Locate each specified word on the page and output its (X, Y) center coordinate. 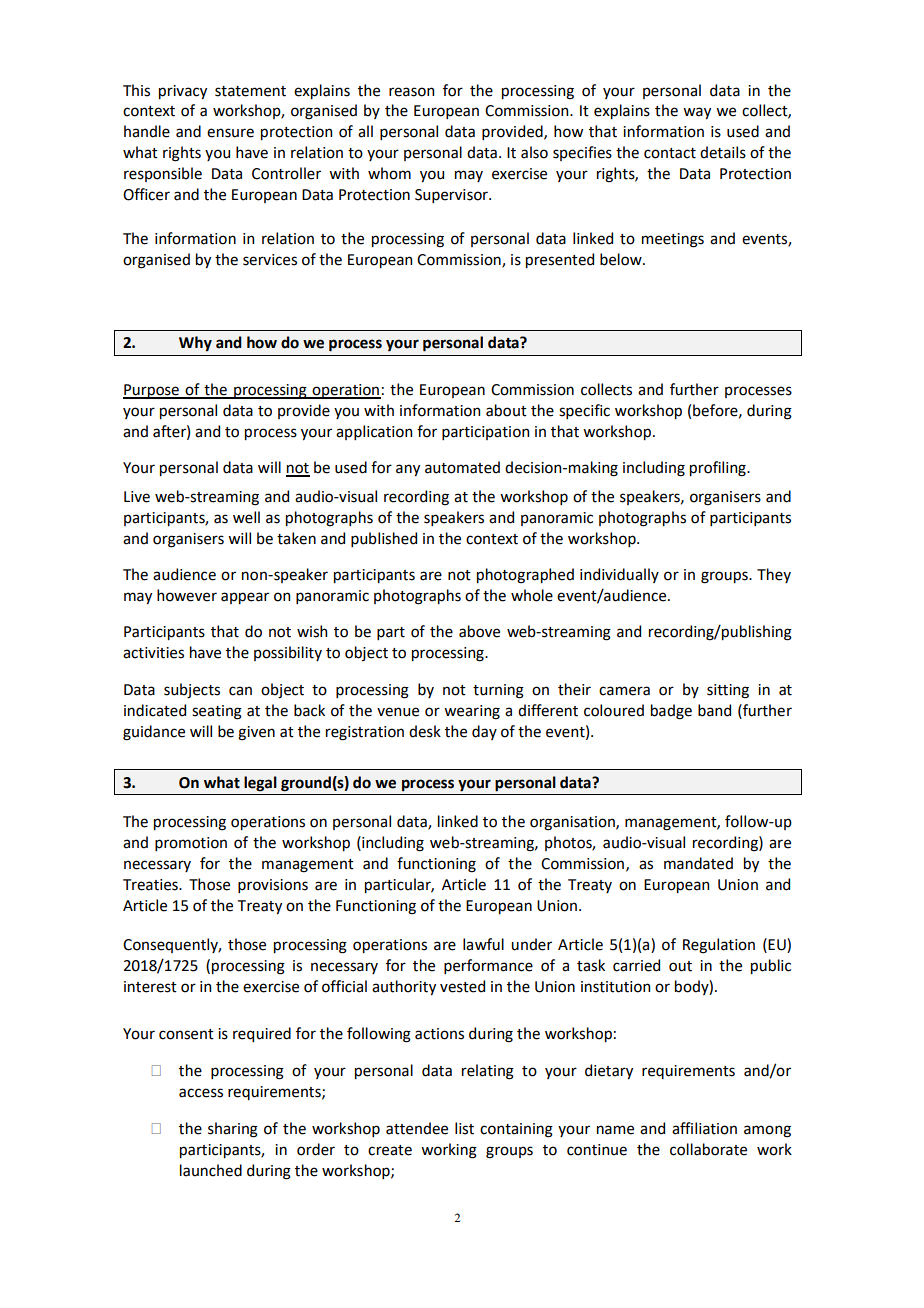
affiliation (704, 1128)
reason (411, 92)
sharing (233, 1130)
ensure (230, 133)
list (464, 1128)
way (697, 113)
